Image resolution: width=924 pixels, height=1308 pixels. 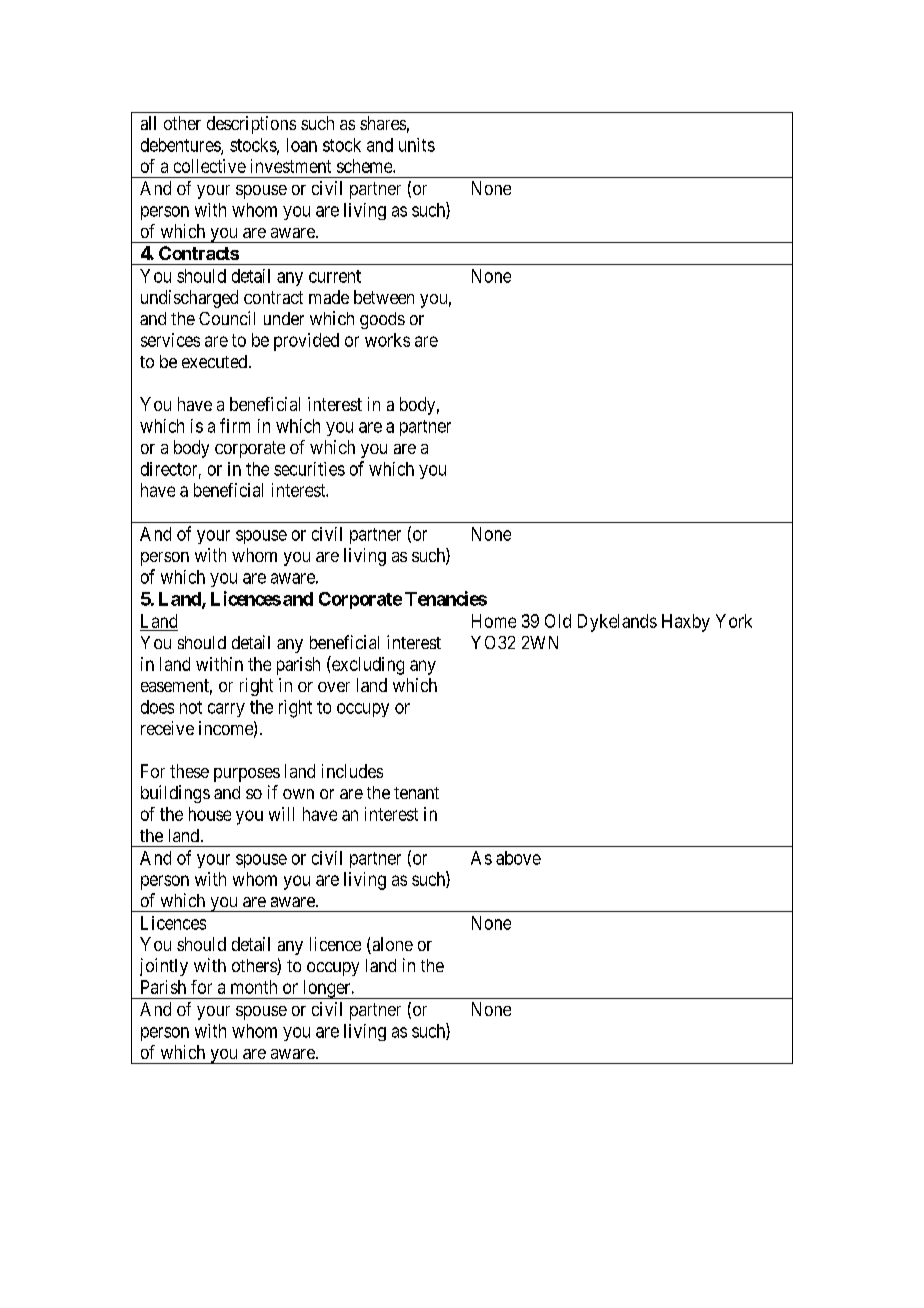 I want to click on works, so click(x=387, y=340).
